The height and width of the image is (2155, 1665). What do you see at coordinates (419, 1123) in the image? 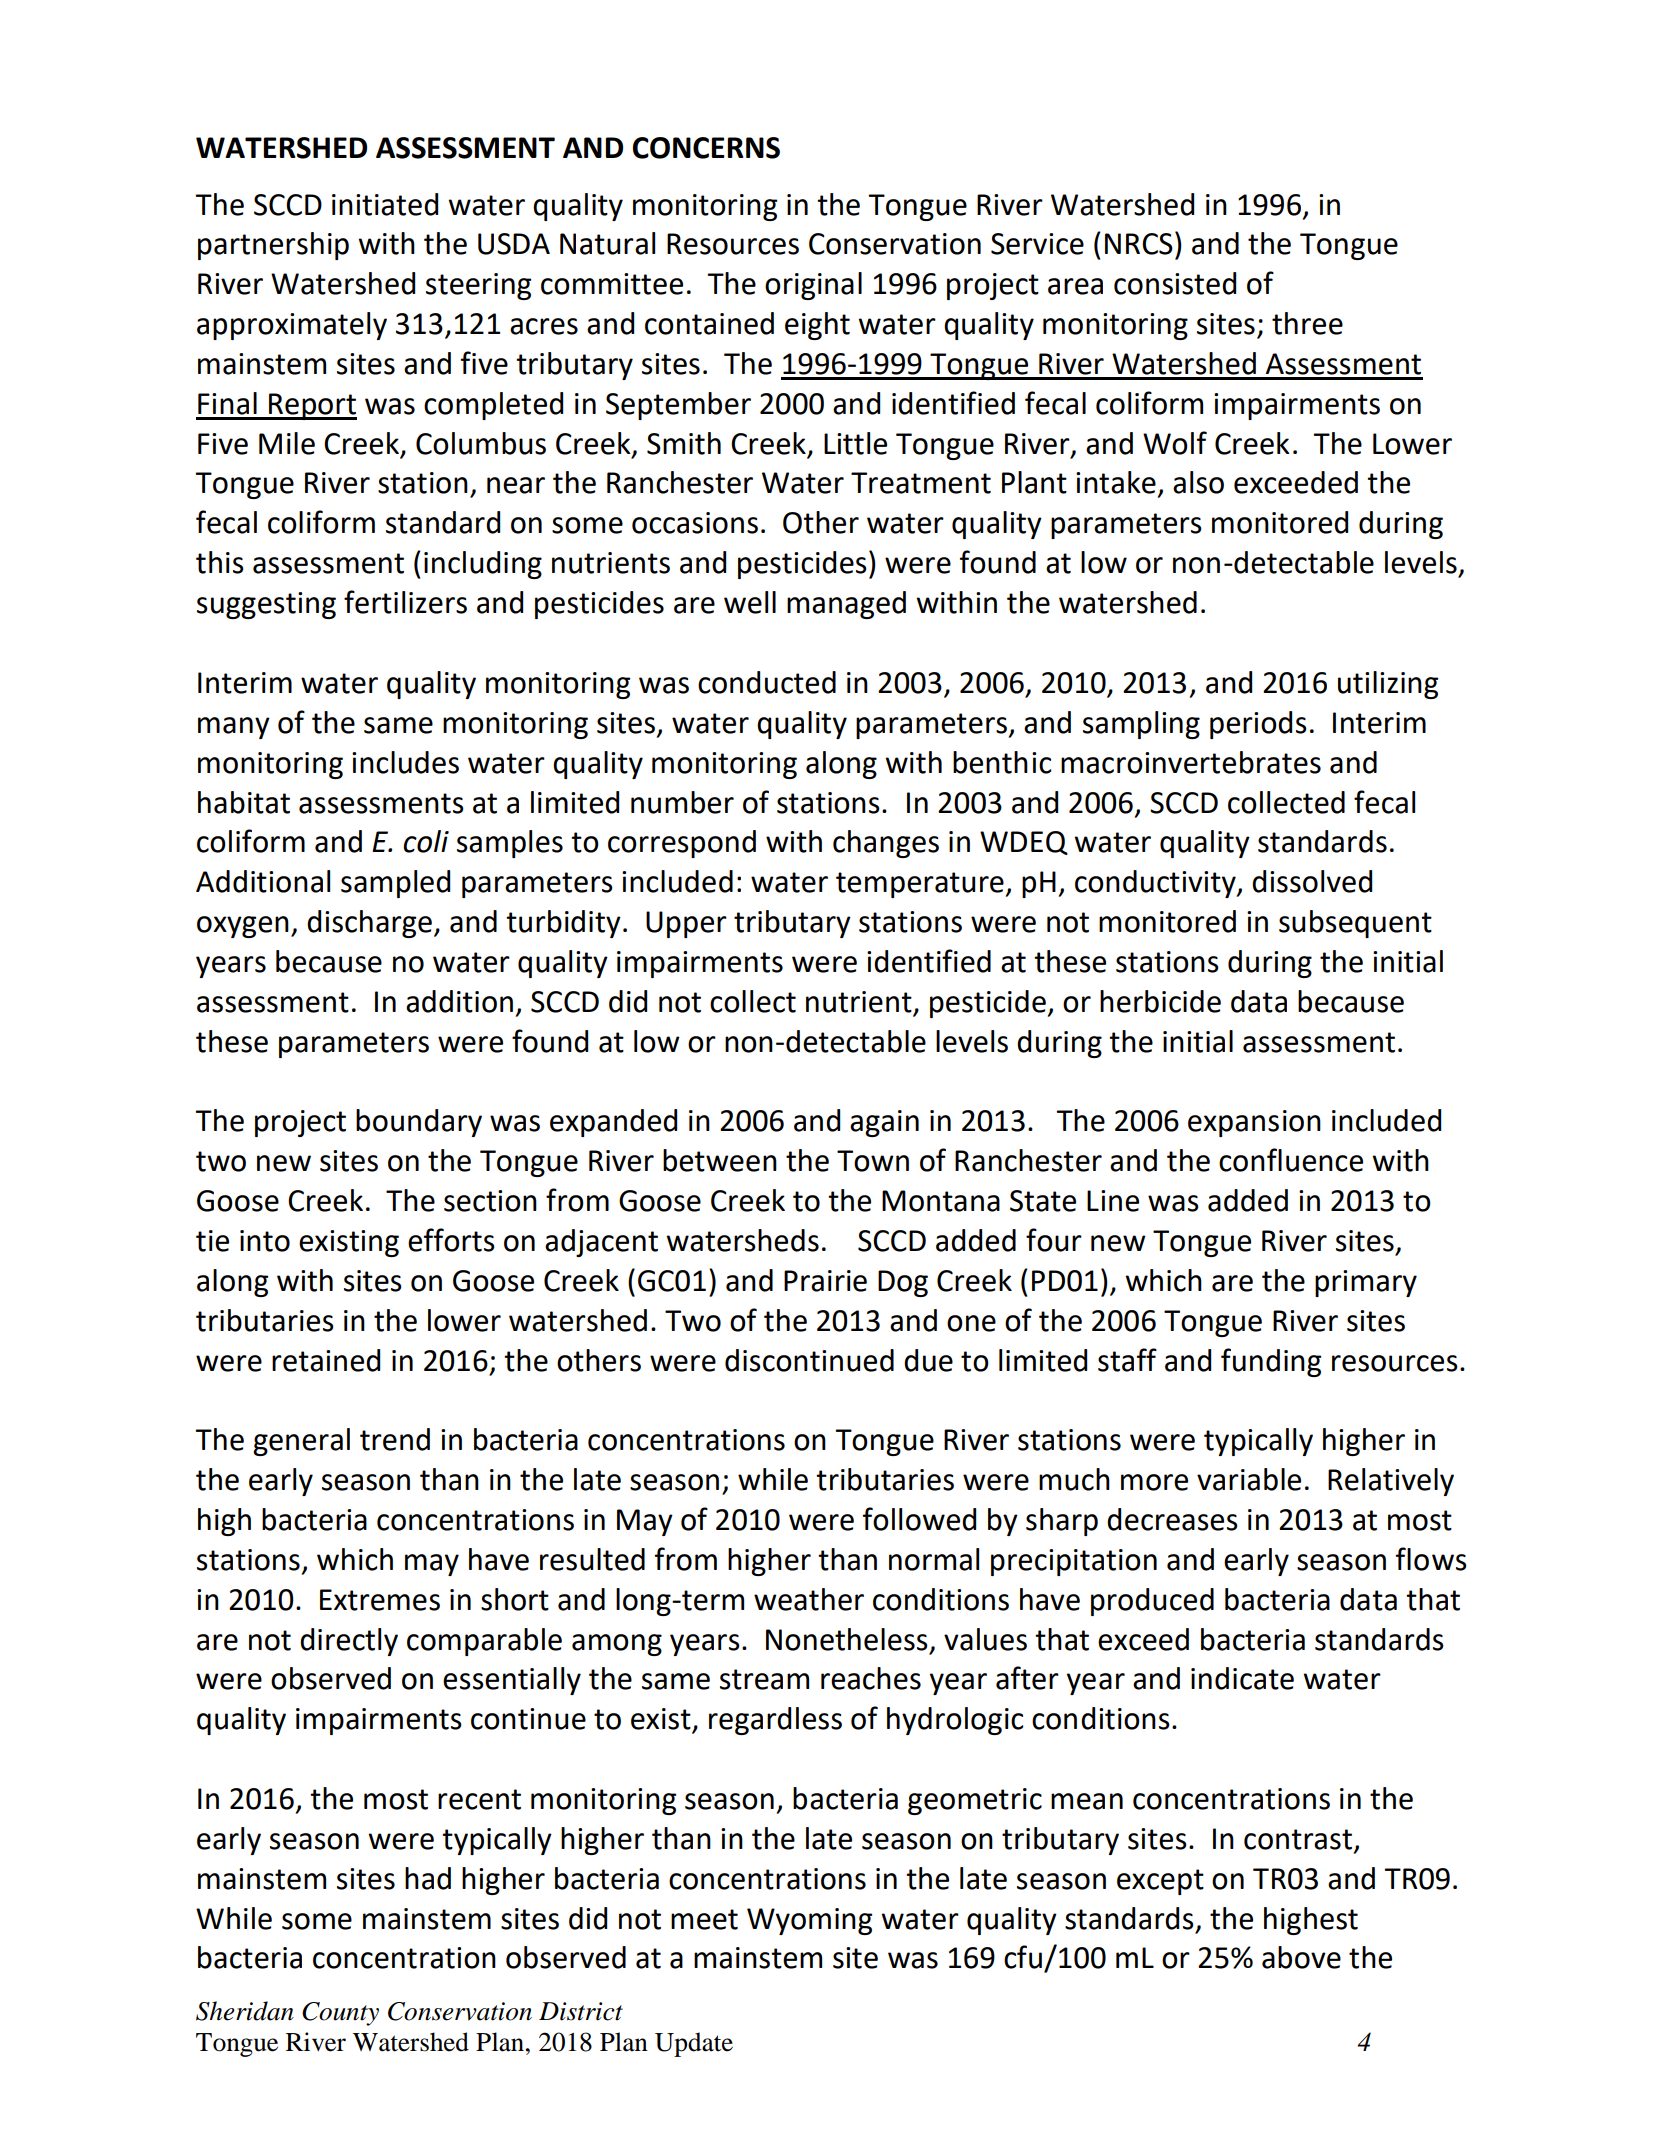
I see `boundary` at bounding box center [419, 1123].
